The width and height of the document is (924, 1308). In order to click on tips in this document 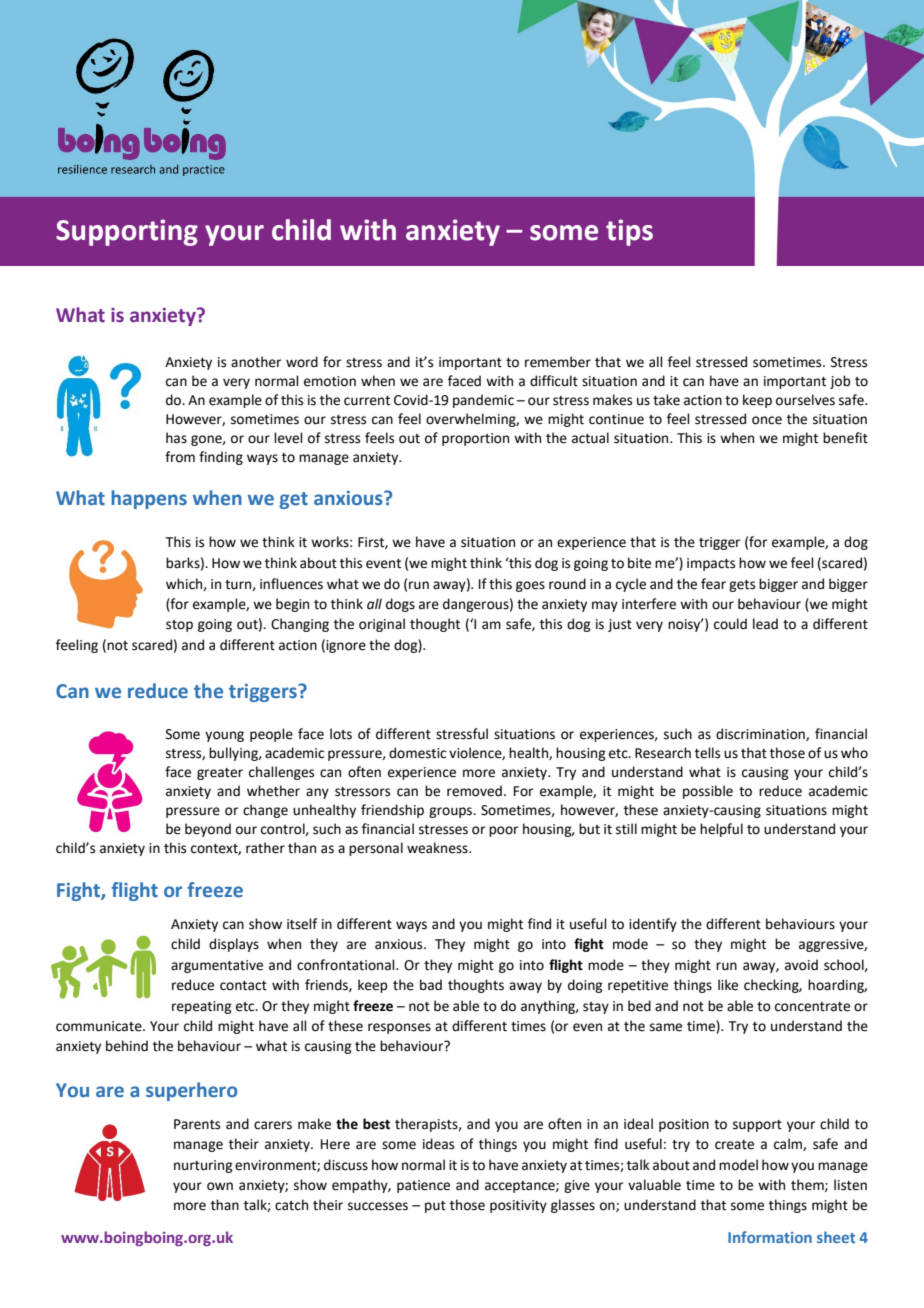, I will do `click(629, 232)`.
